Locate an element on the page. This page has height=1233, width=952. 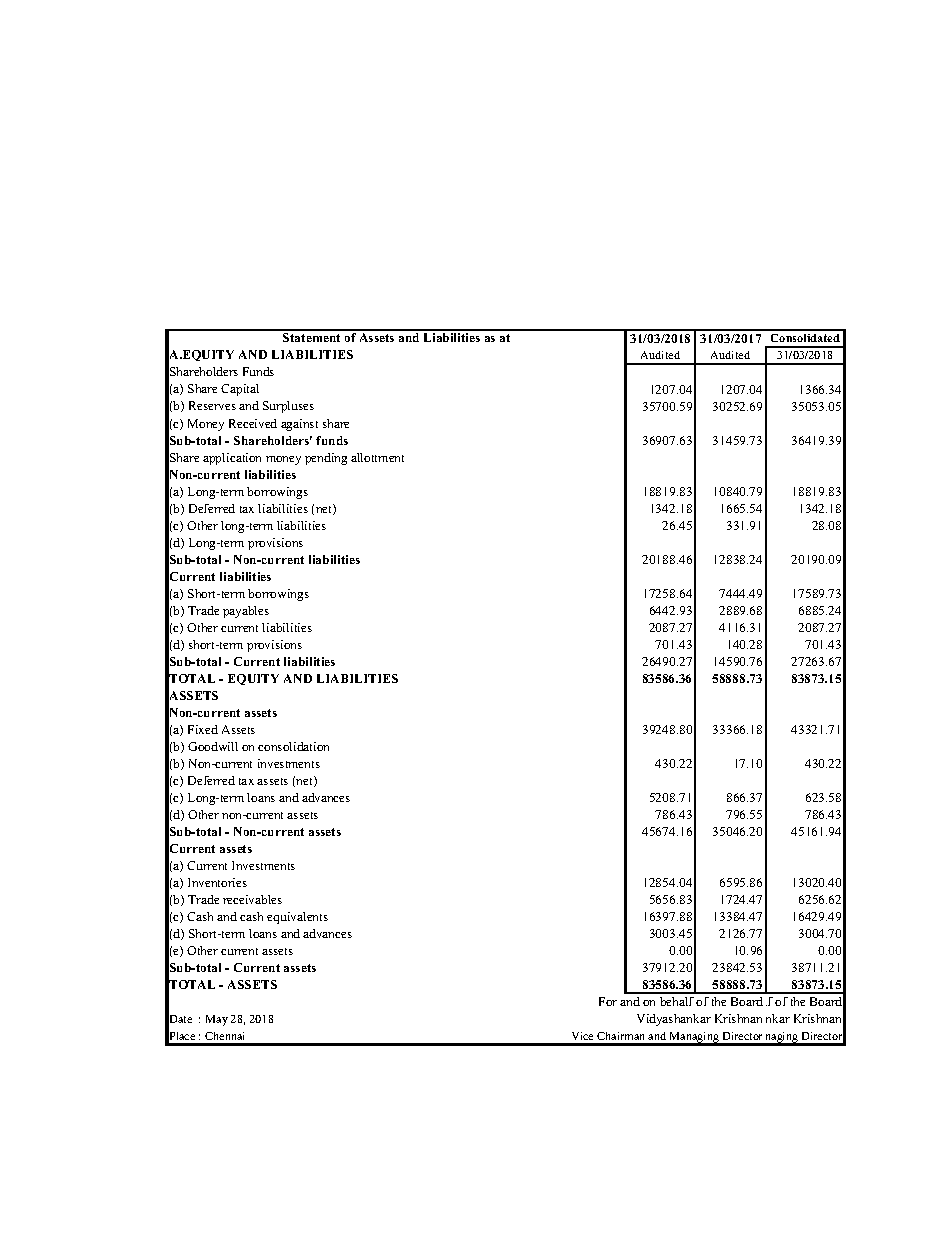
application is located at coordinates (232, 459).
